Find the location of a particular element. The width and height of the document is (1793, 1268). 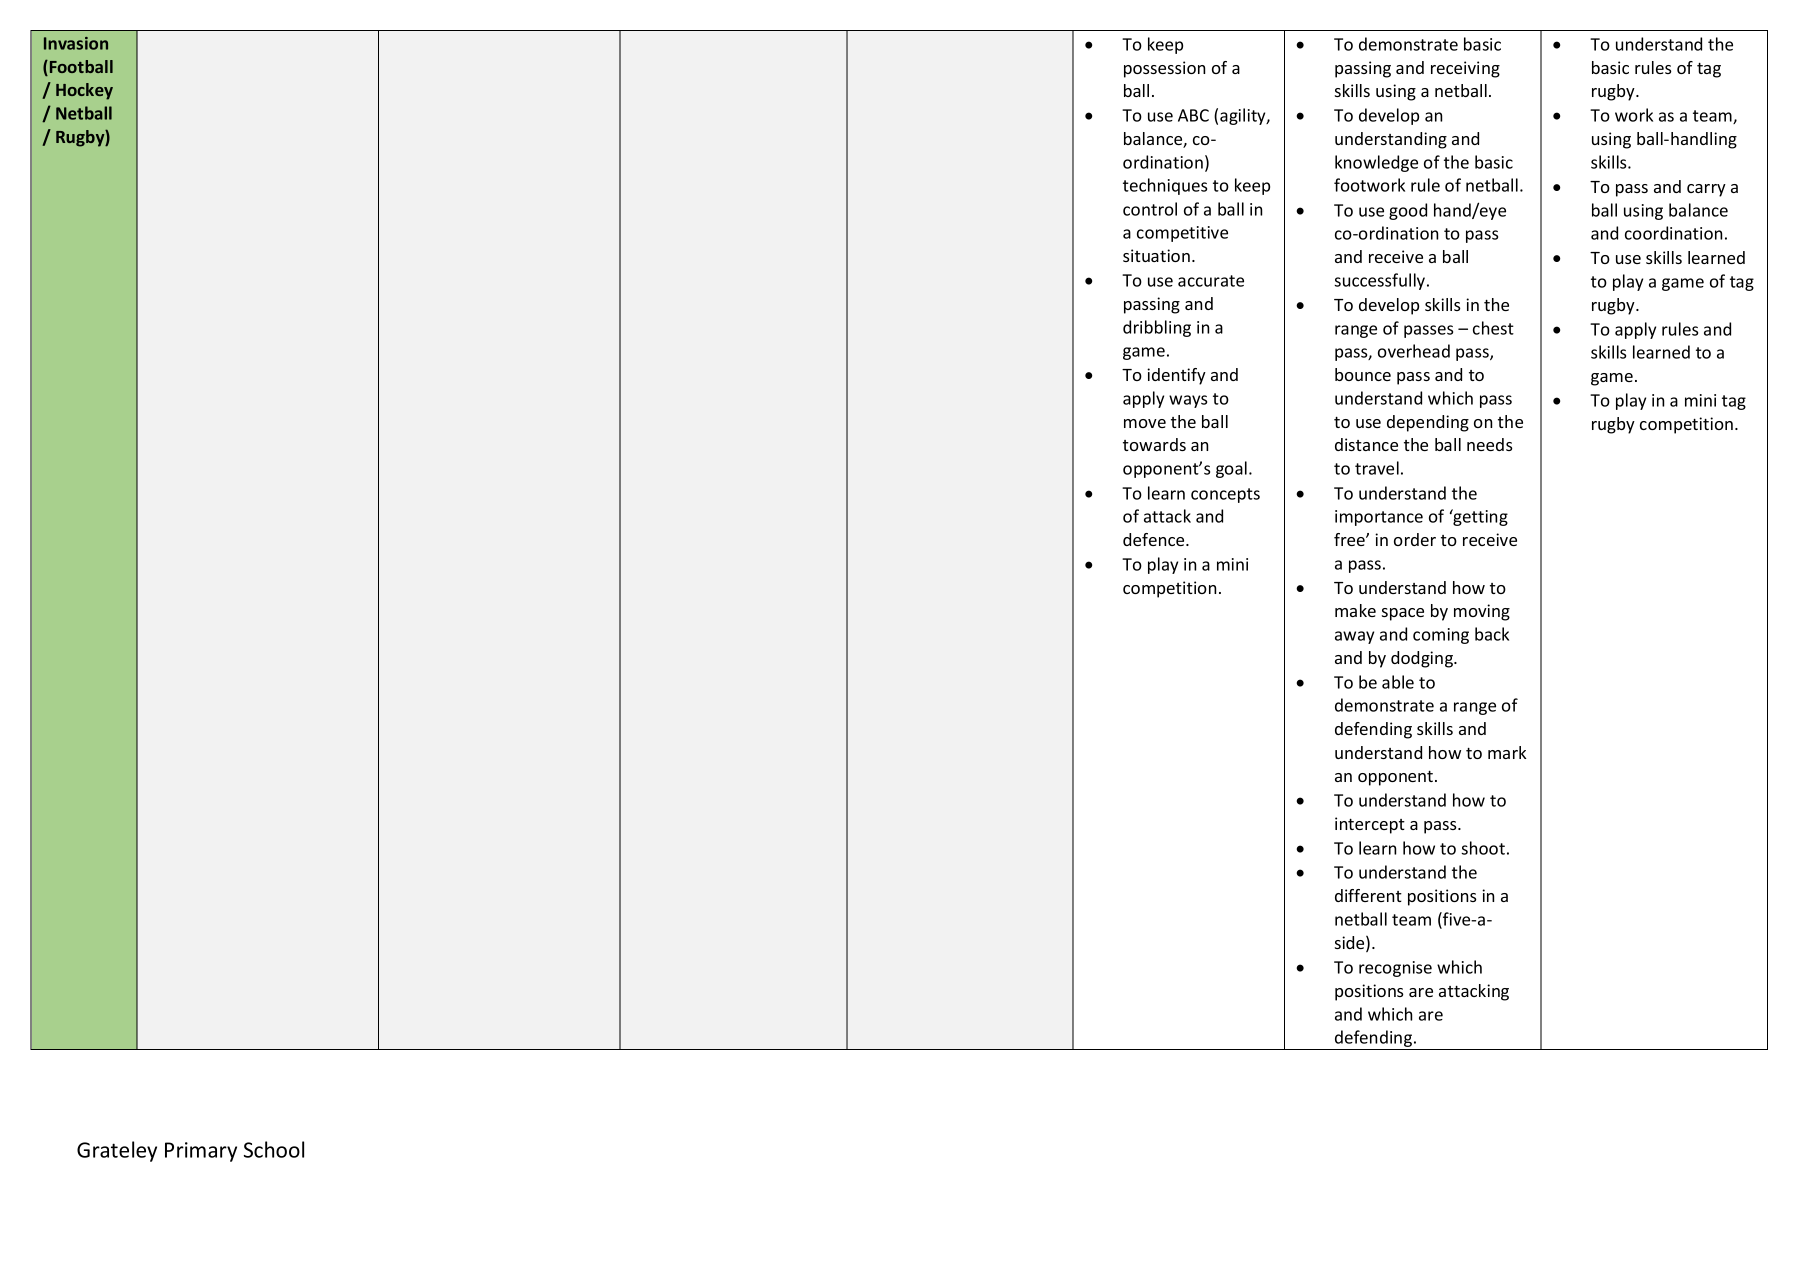

mark is located at coordinates (1507, 752).
